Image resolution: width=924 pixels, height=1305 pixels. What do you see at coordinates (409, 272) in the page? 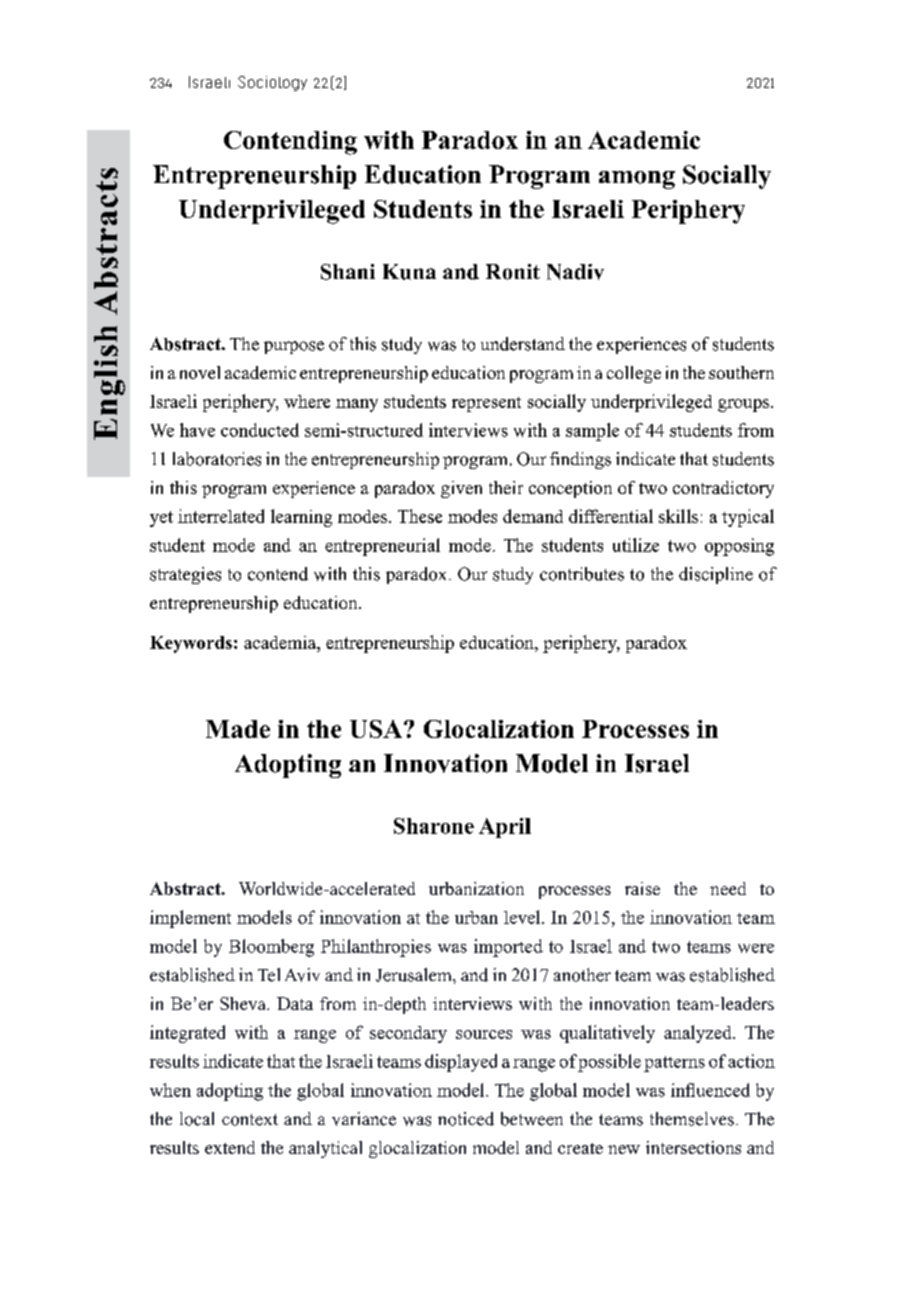
I see `Kuna` at bounding box center [409, 272].
